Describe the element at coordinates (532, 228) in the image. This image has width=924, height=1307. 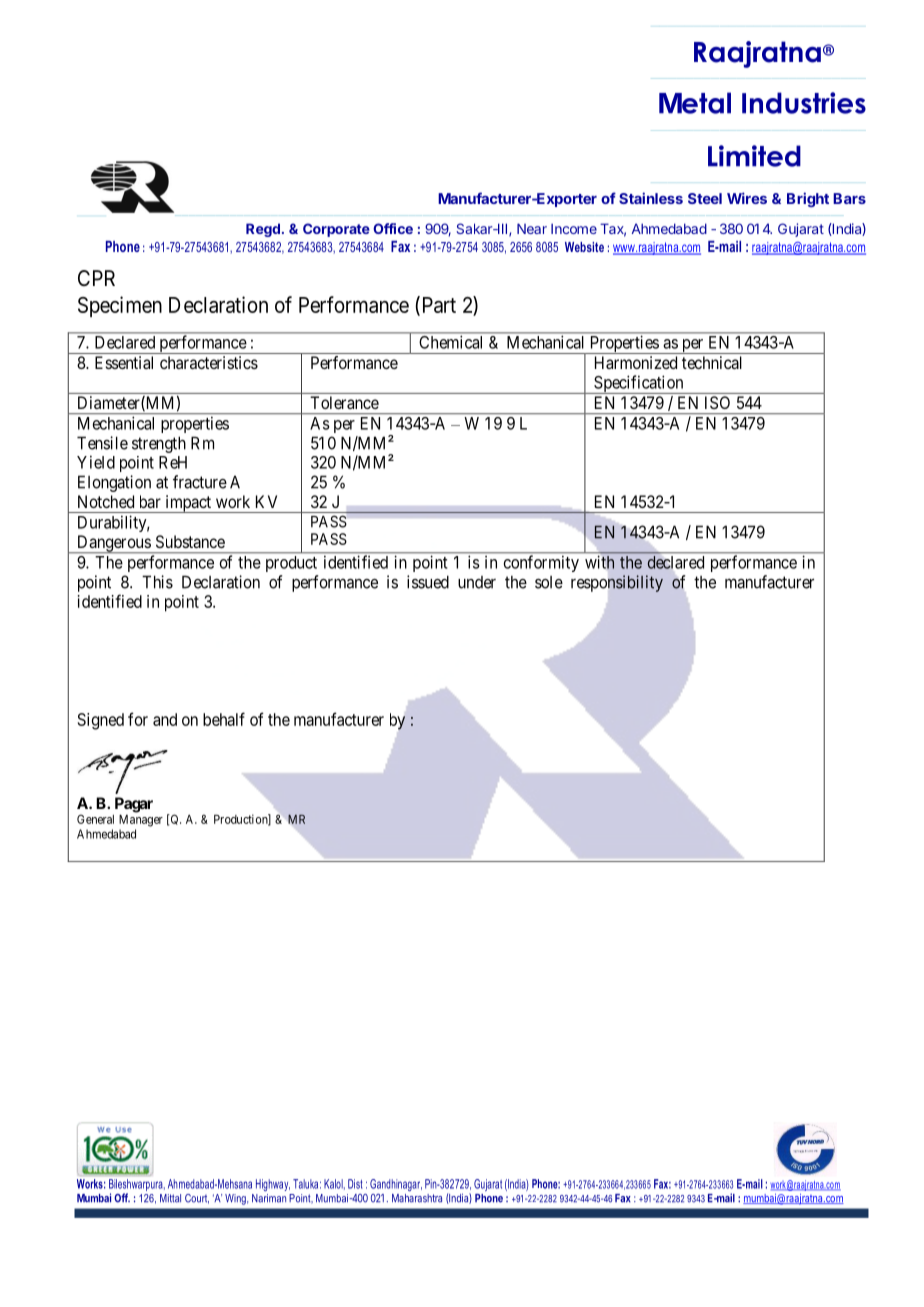
I see `Near` at that location.
